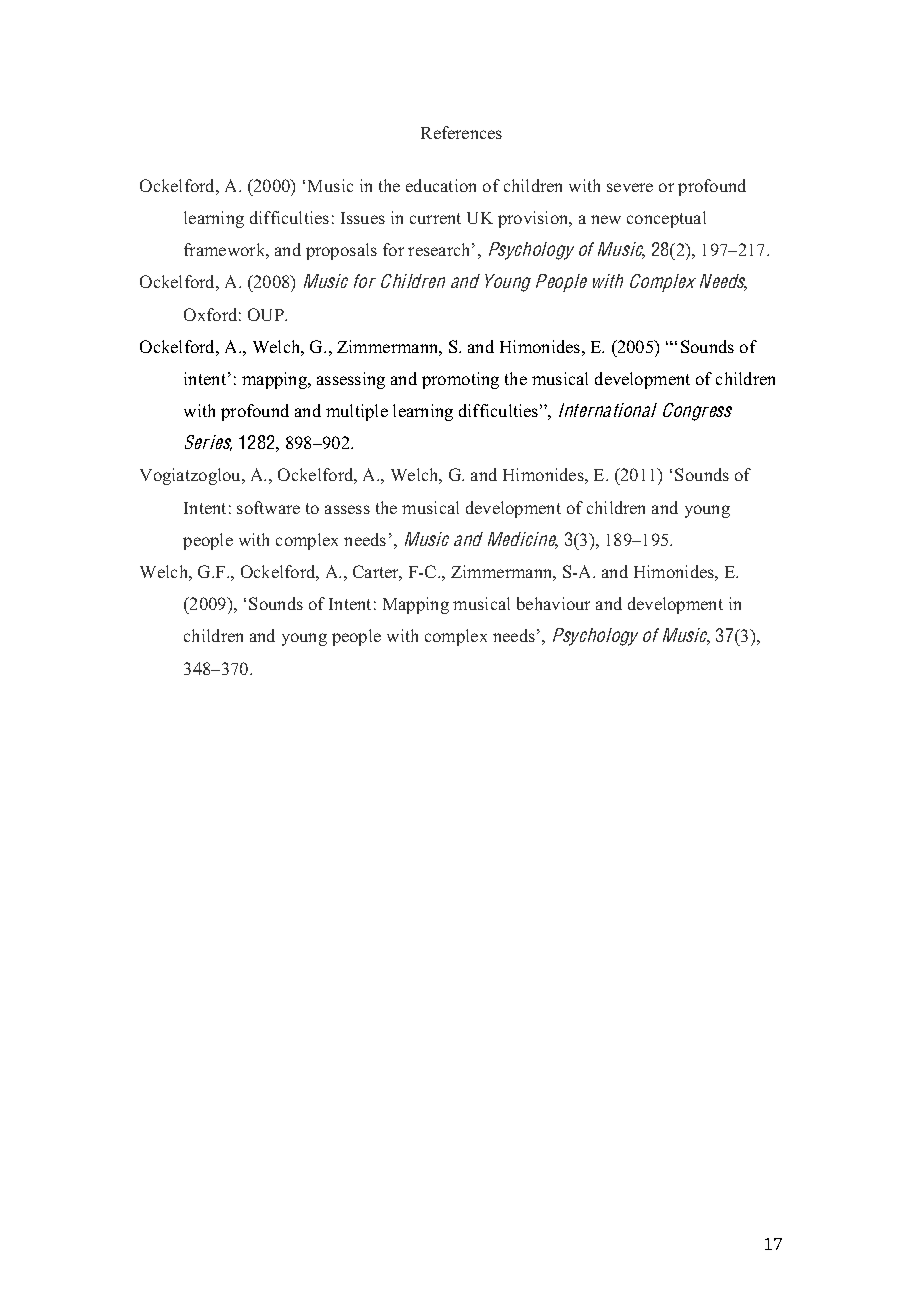 This screenshot has height=1309, width=924. Describe the element at coordinates (289, 217) in the screenshot. I see `difficulties` at that location.
